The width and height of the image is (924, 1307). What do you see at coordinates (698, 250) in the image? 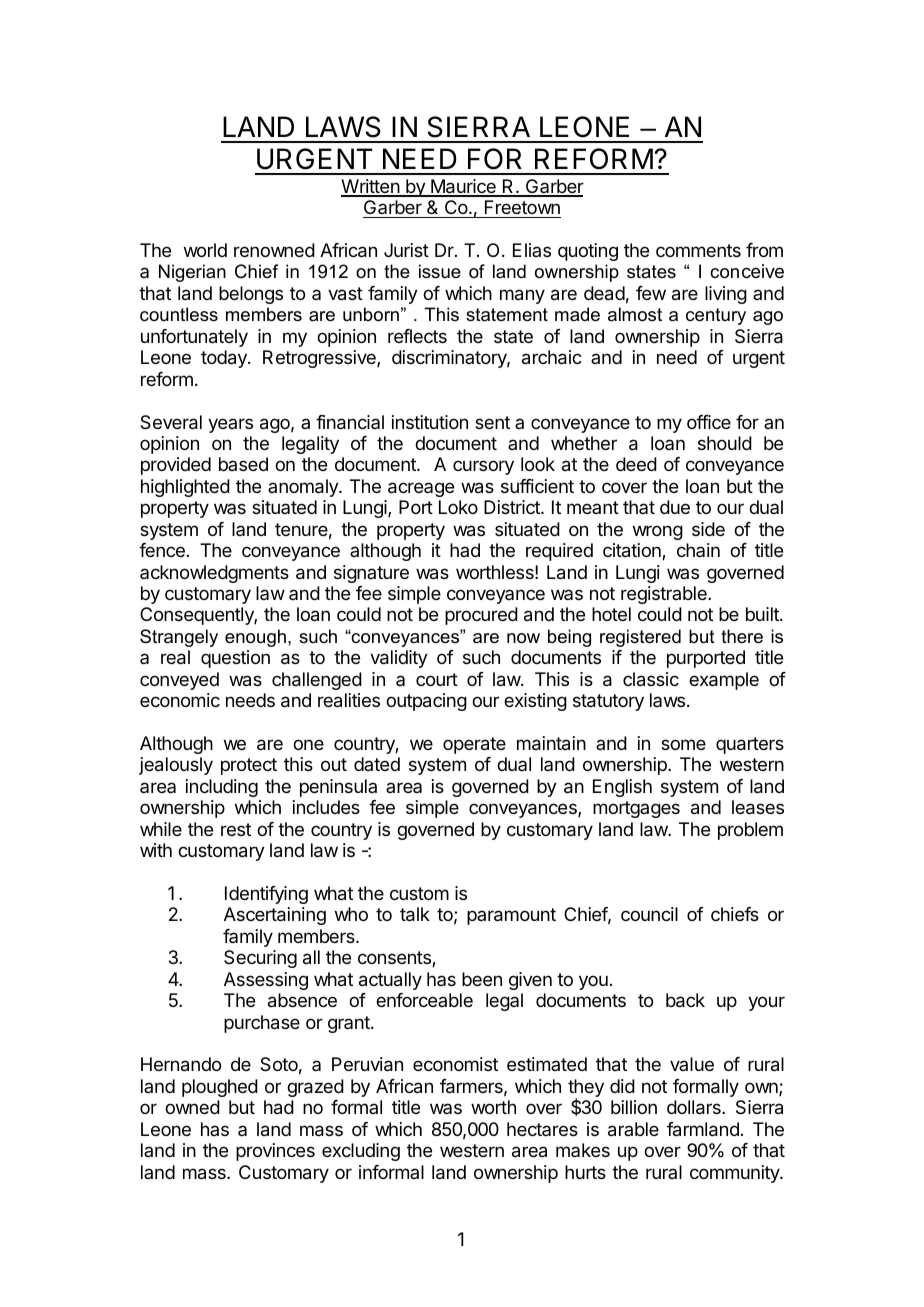
I see `comments` at bounding box center [698, 250].
